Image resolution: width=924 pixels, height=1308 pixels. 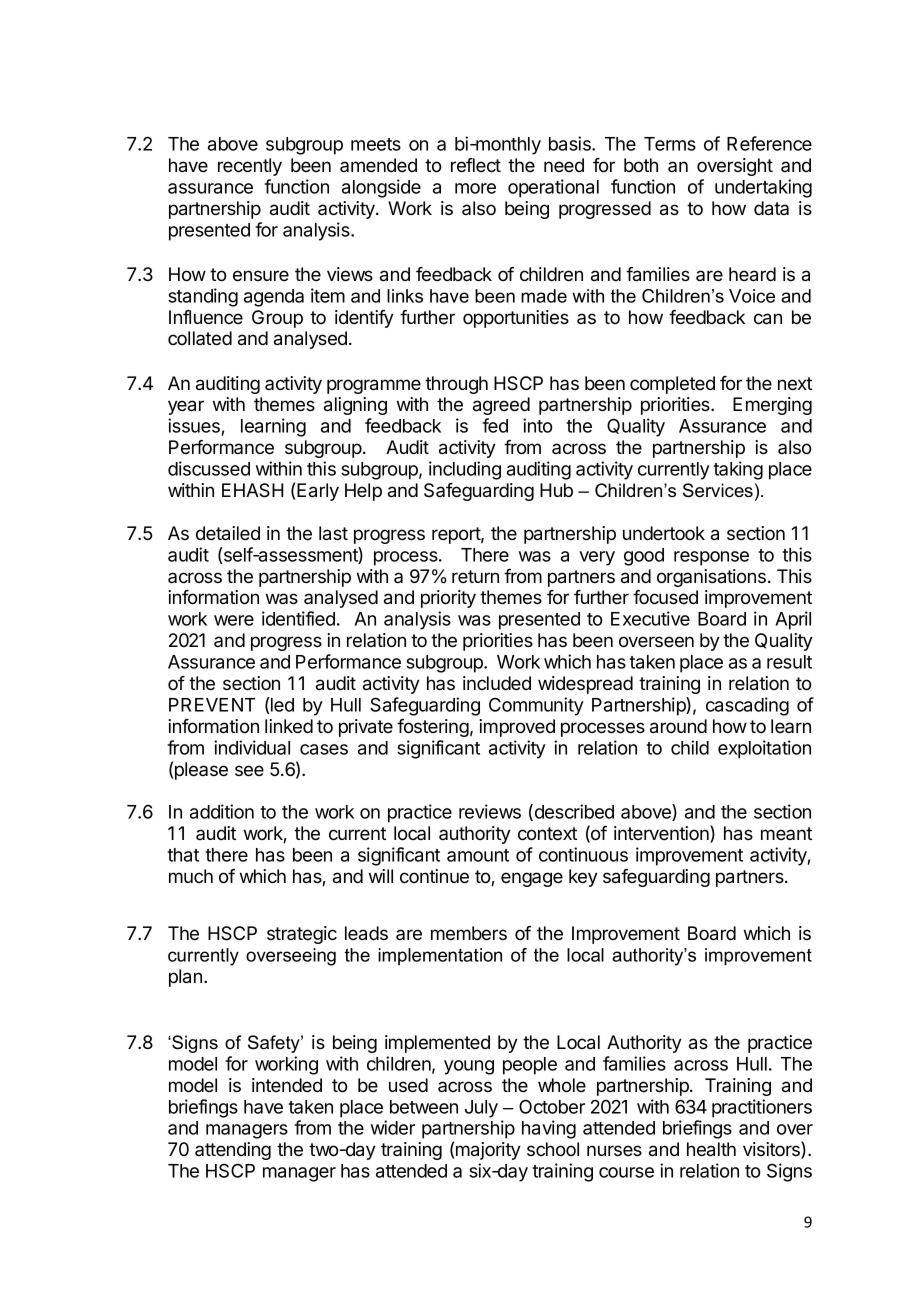 What do you see at coordinates (250, 167) in the document?
I see `recently` at bounding box center [250, 167].
